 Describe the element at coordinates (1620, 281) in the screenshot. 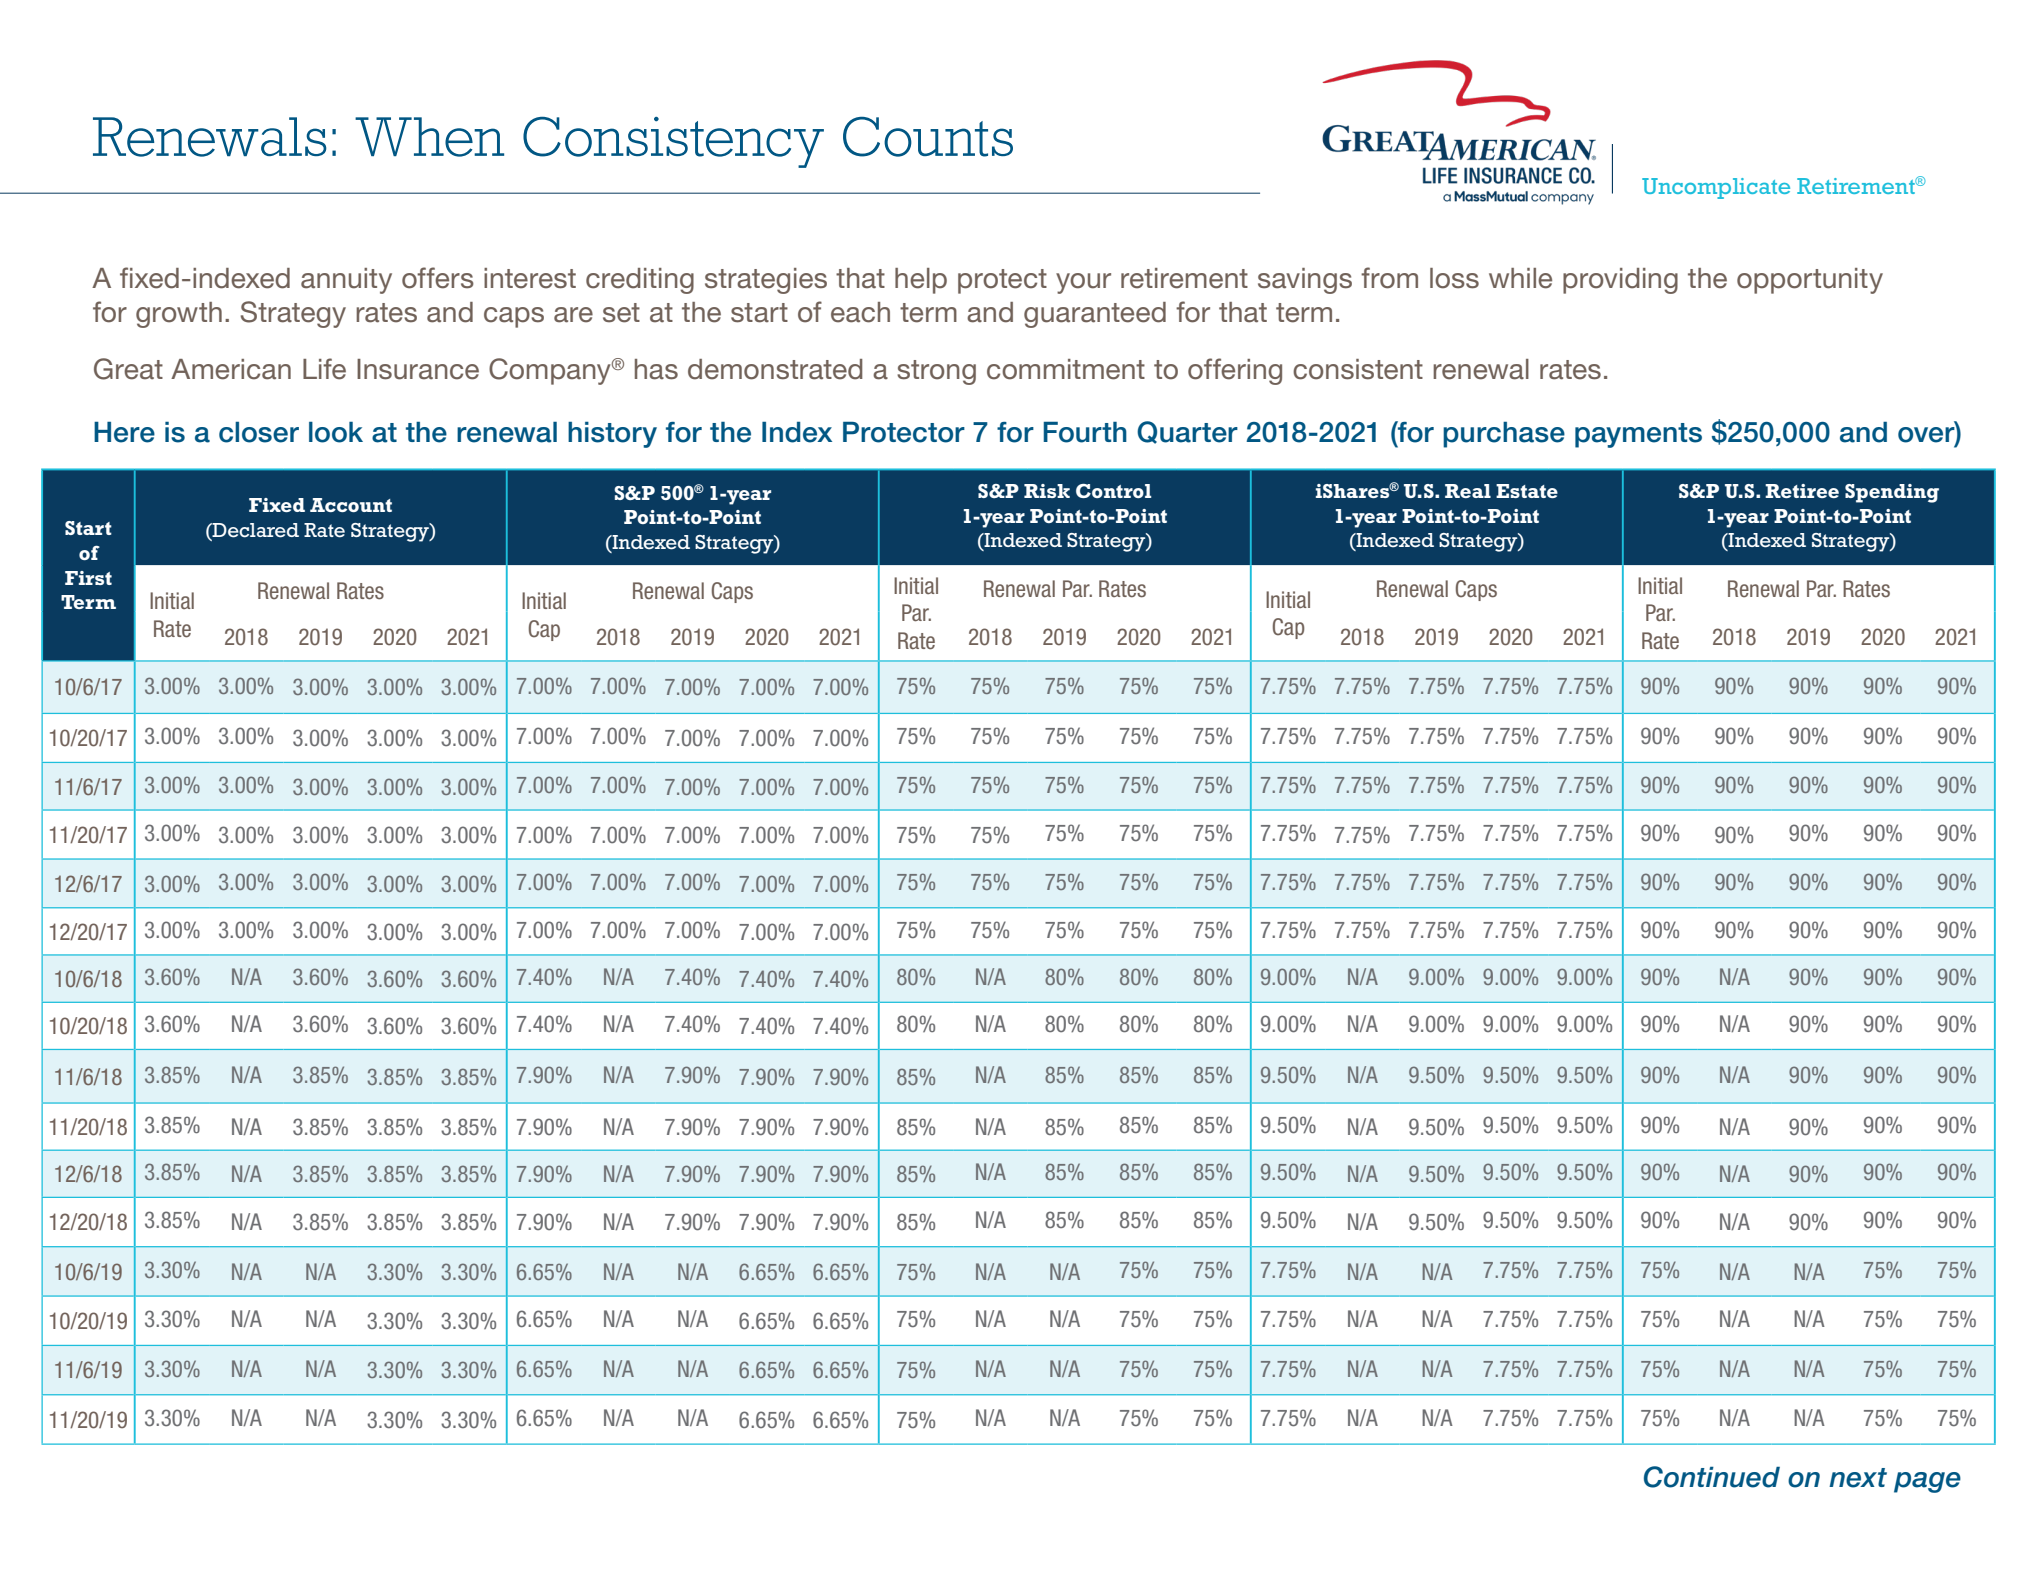

I see `providing` at that location.
